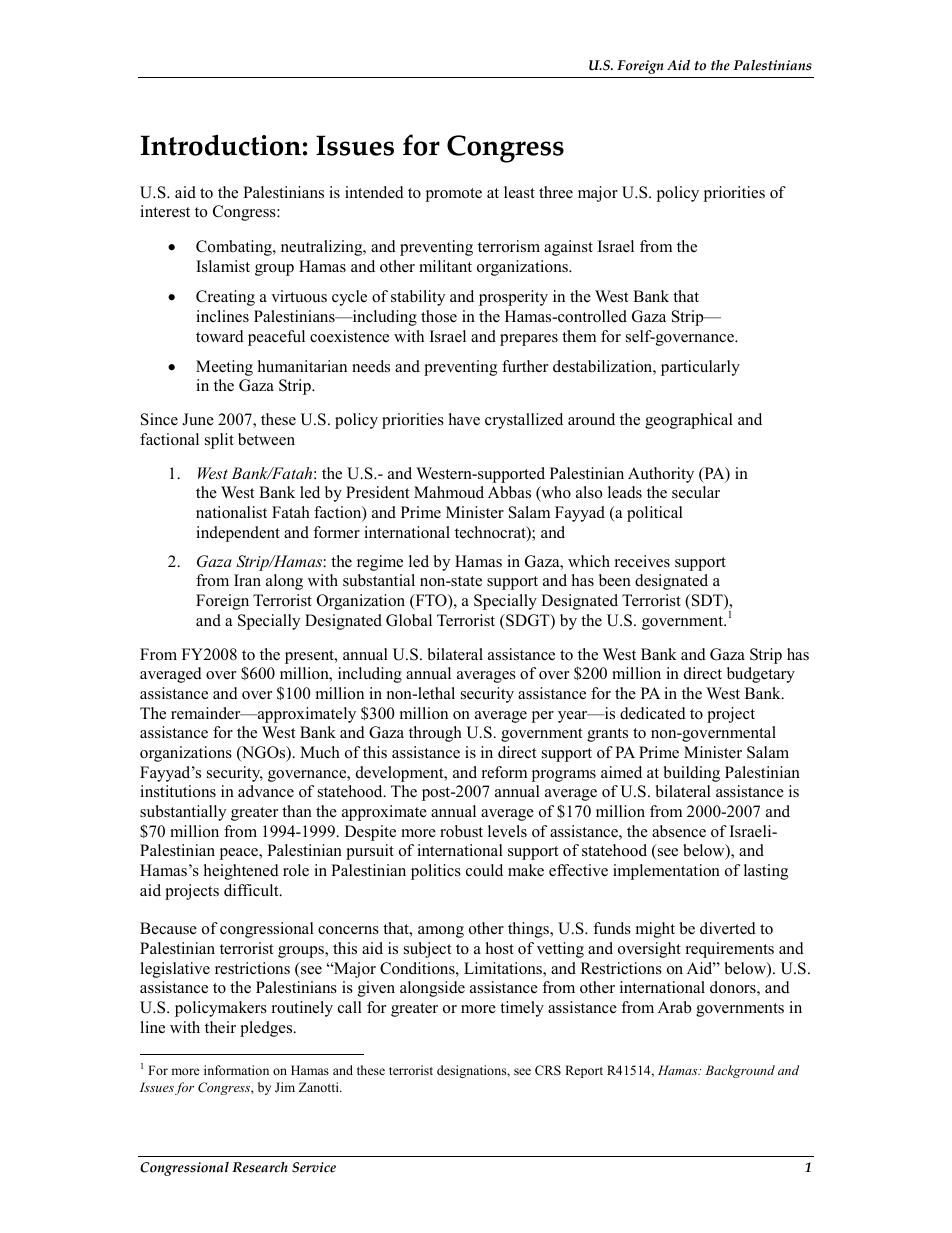 The width and height of the image is (952, 1233). I want to click on Iran, so click(247, 580).
